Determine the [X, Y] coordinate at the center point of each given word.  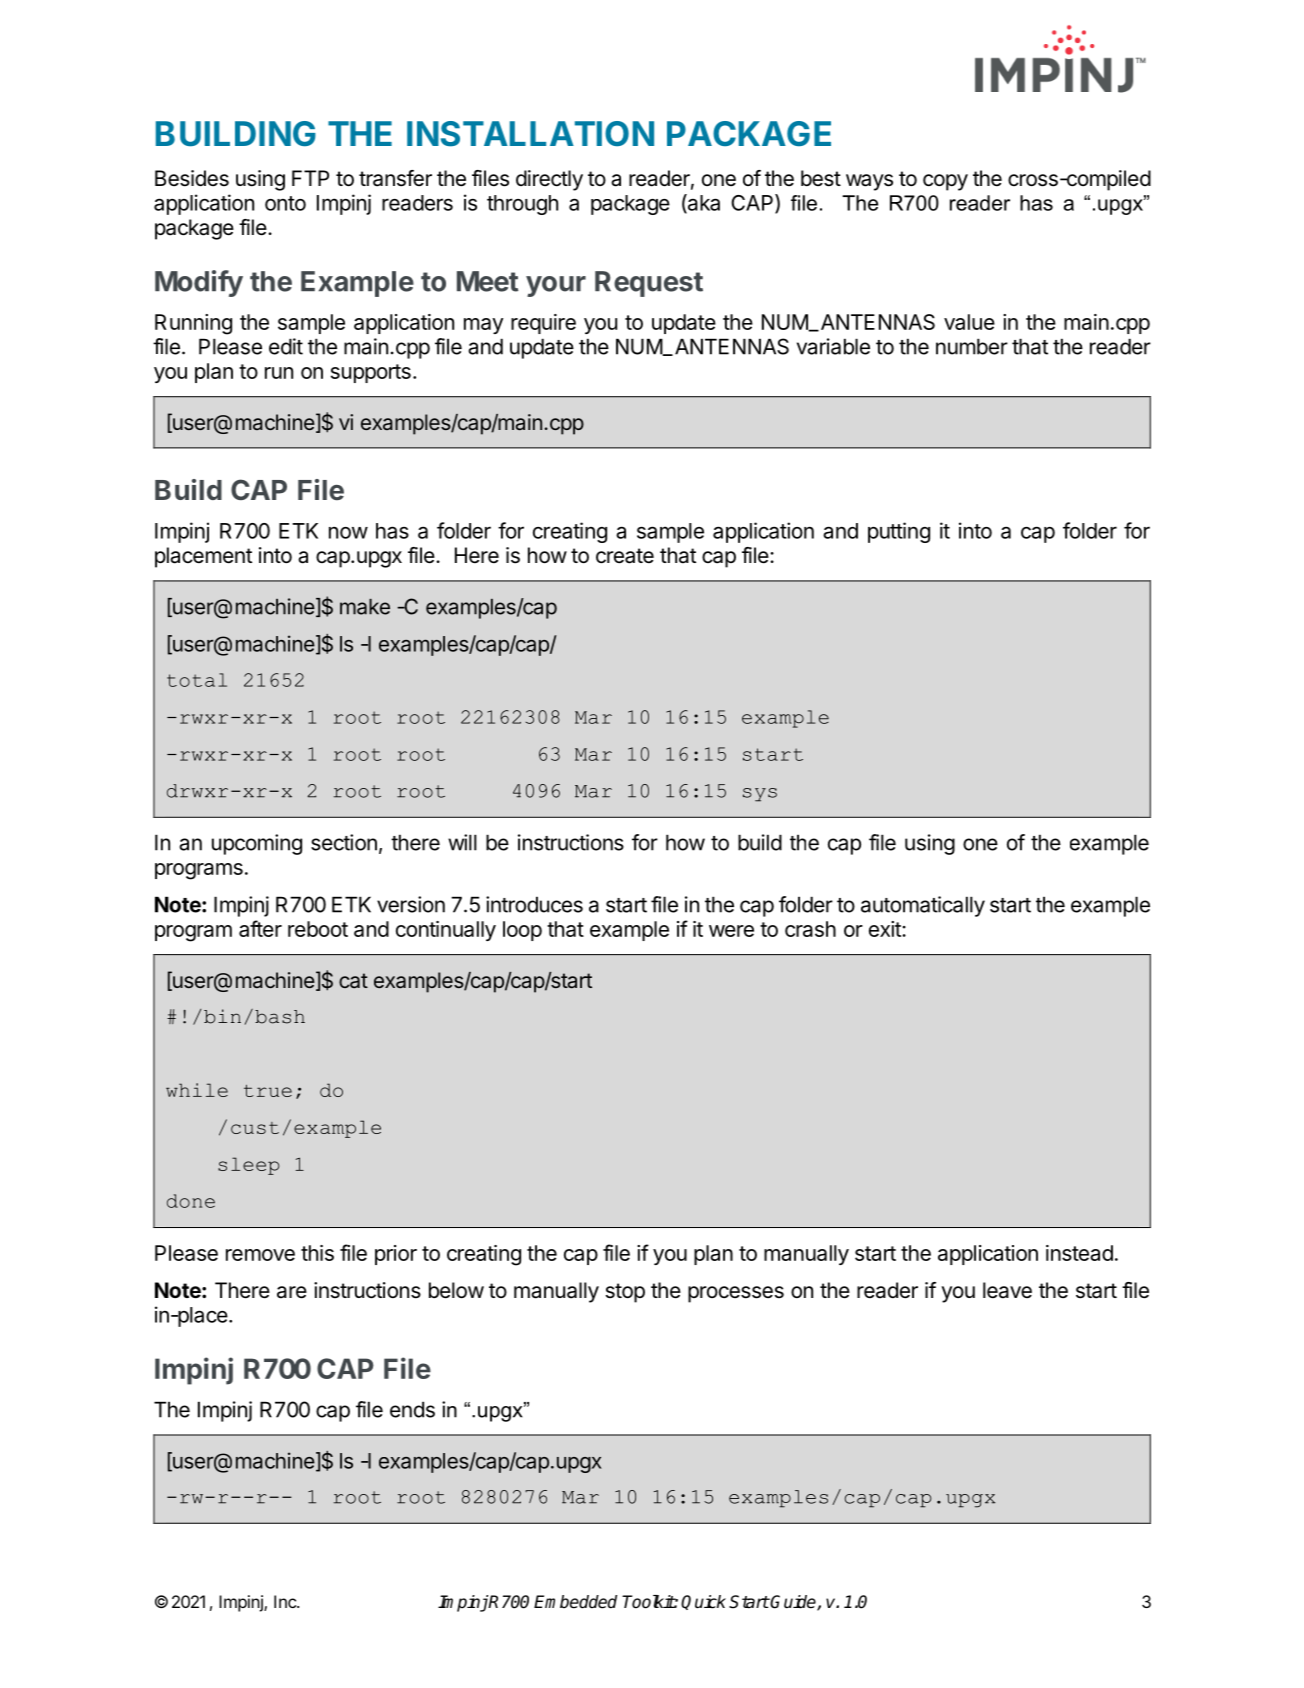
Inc [286, 1601]
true [268, 1091]
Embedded [575, 1602]
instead [1079, 1253]
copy [945, 182]
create [625, 556]
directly [549, 180]
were [731, 931]
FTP [310, 178]
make [365, 607]
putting [899, 532]
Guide [793, 1603]
